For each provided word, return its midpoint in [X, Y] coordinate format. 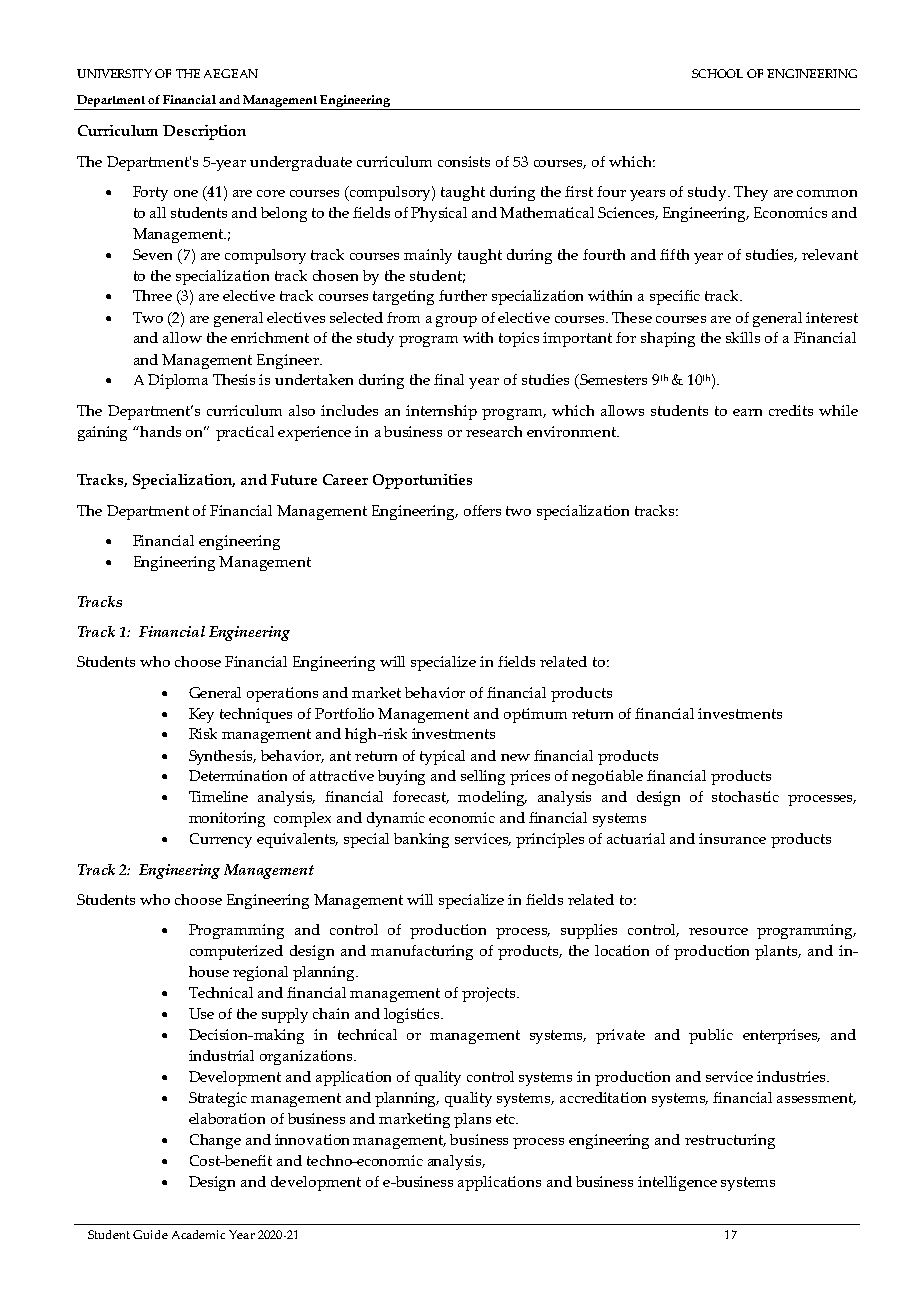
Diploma [178, 381]
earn [747, 412]
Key [201, 715]
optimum [535, 715]
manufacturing [422, 952]
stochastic [745, 796]
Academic [198, 1234]
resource [718, 931]
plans [472, 1120]
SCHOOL [717, 73]
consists [464, 161]
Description [204, 132]
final [449, 379]
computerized [236, 952]
